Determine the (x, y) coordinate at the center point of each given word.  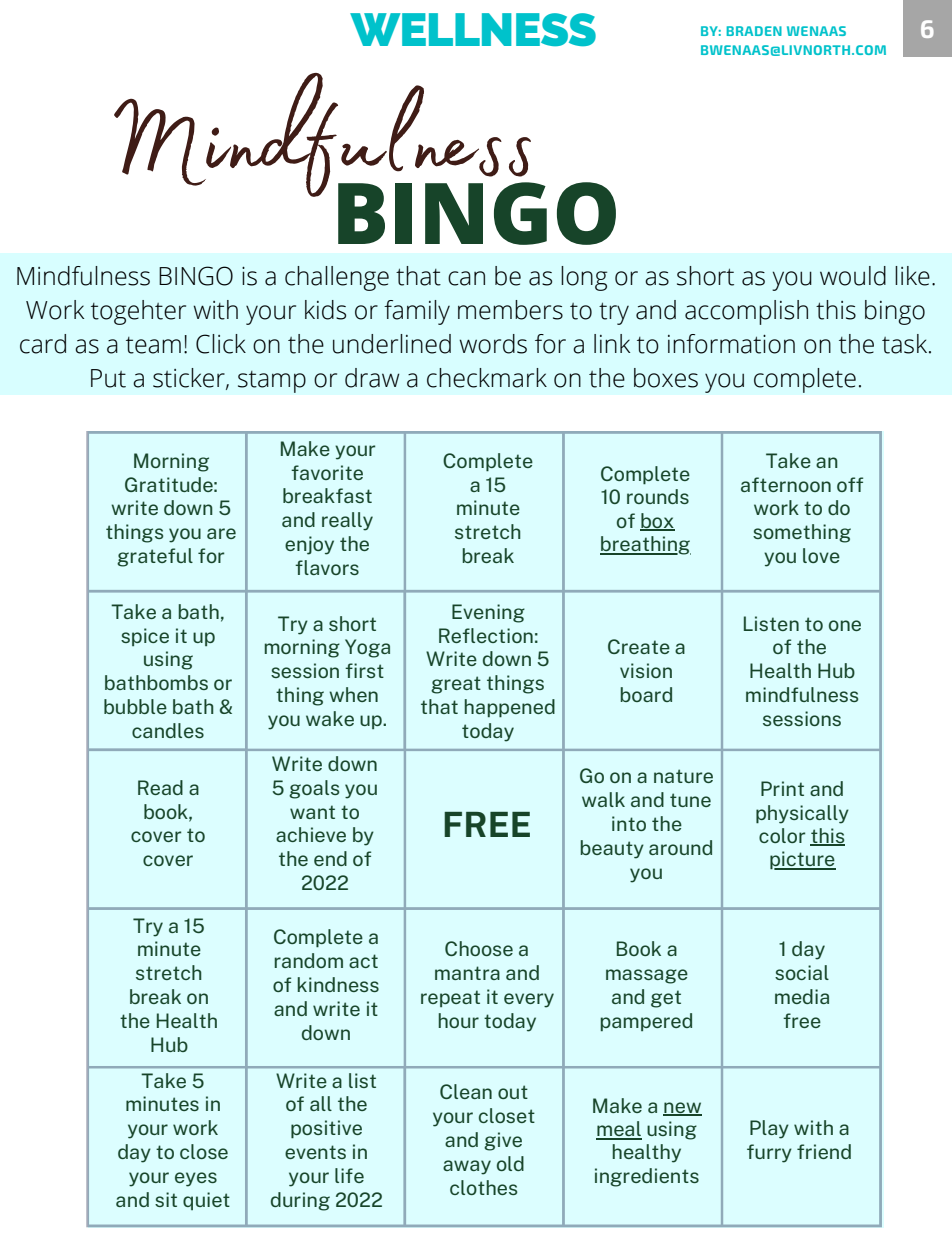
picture (803, 860)
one (845, 625)
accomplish (746, 312)
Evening (488, 613)
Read (160, 787)
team (153, 345)
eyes (196, 1179)
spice (145, 637)
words (493, 344)
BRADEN (754, 31)
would (853, 276)
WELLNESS (473, 29)
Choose (479, 948)
